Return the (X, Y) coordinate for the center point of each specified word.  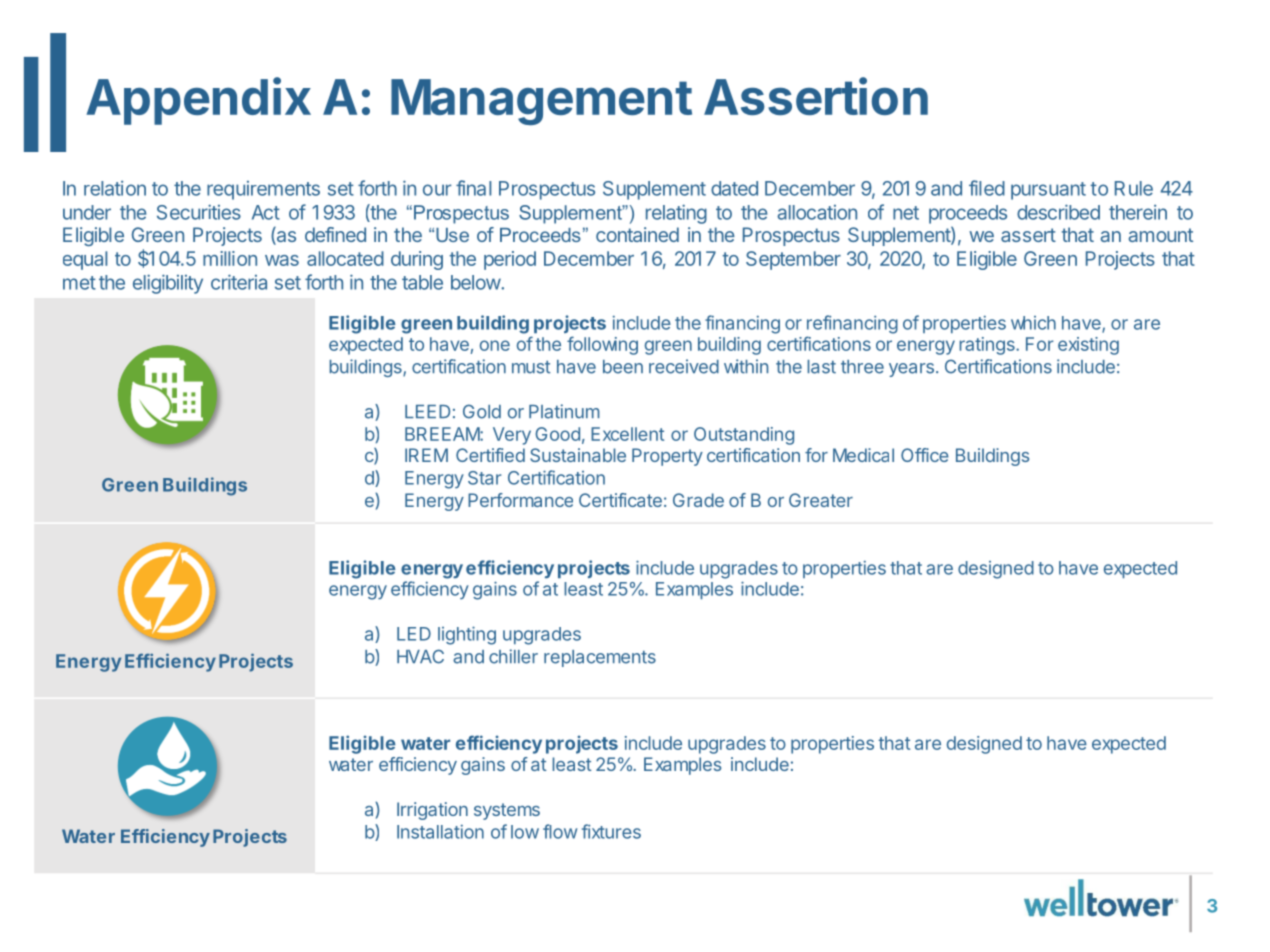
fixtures (611, 831)
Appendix (198, 101)
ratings (988, 346)
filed (987, 188)
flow (560, 831)
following (602, 345)
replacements (600, 658)
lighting (467, 635)
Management (541, 102)
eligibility (168, 284)
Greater (821, 500)
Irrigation (432, 811)
